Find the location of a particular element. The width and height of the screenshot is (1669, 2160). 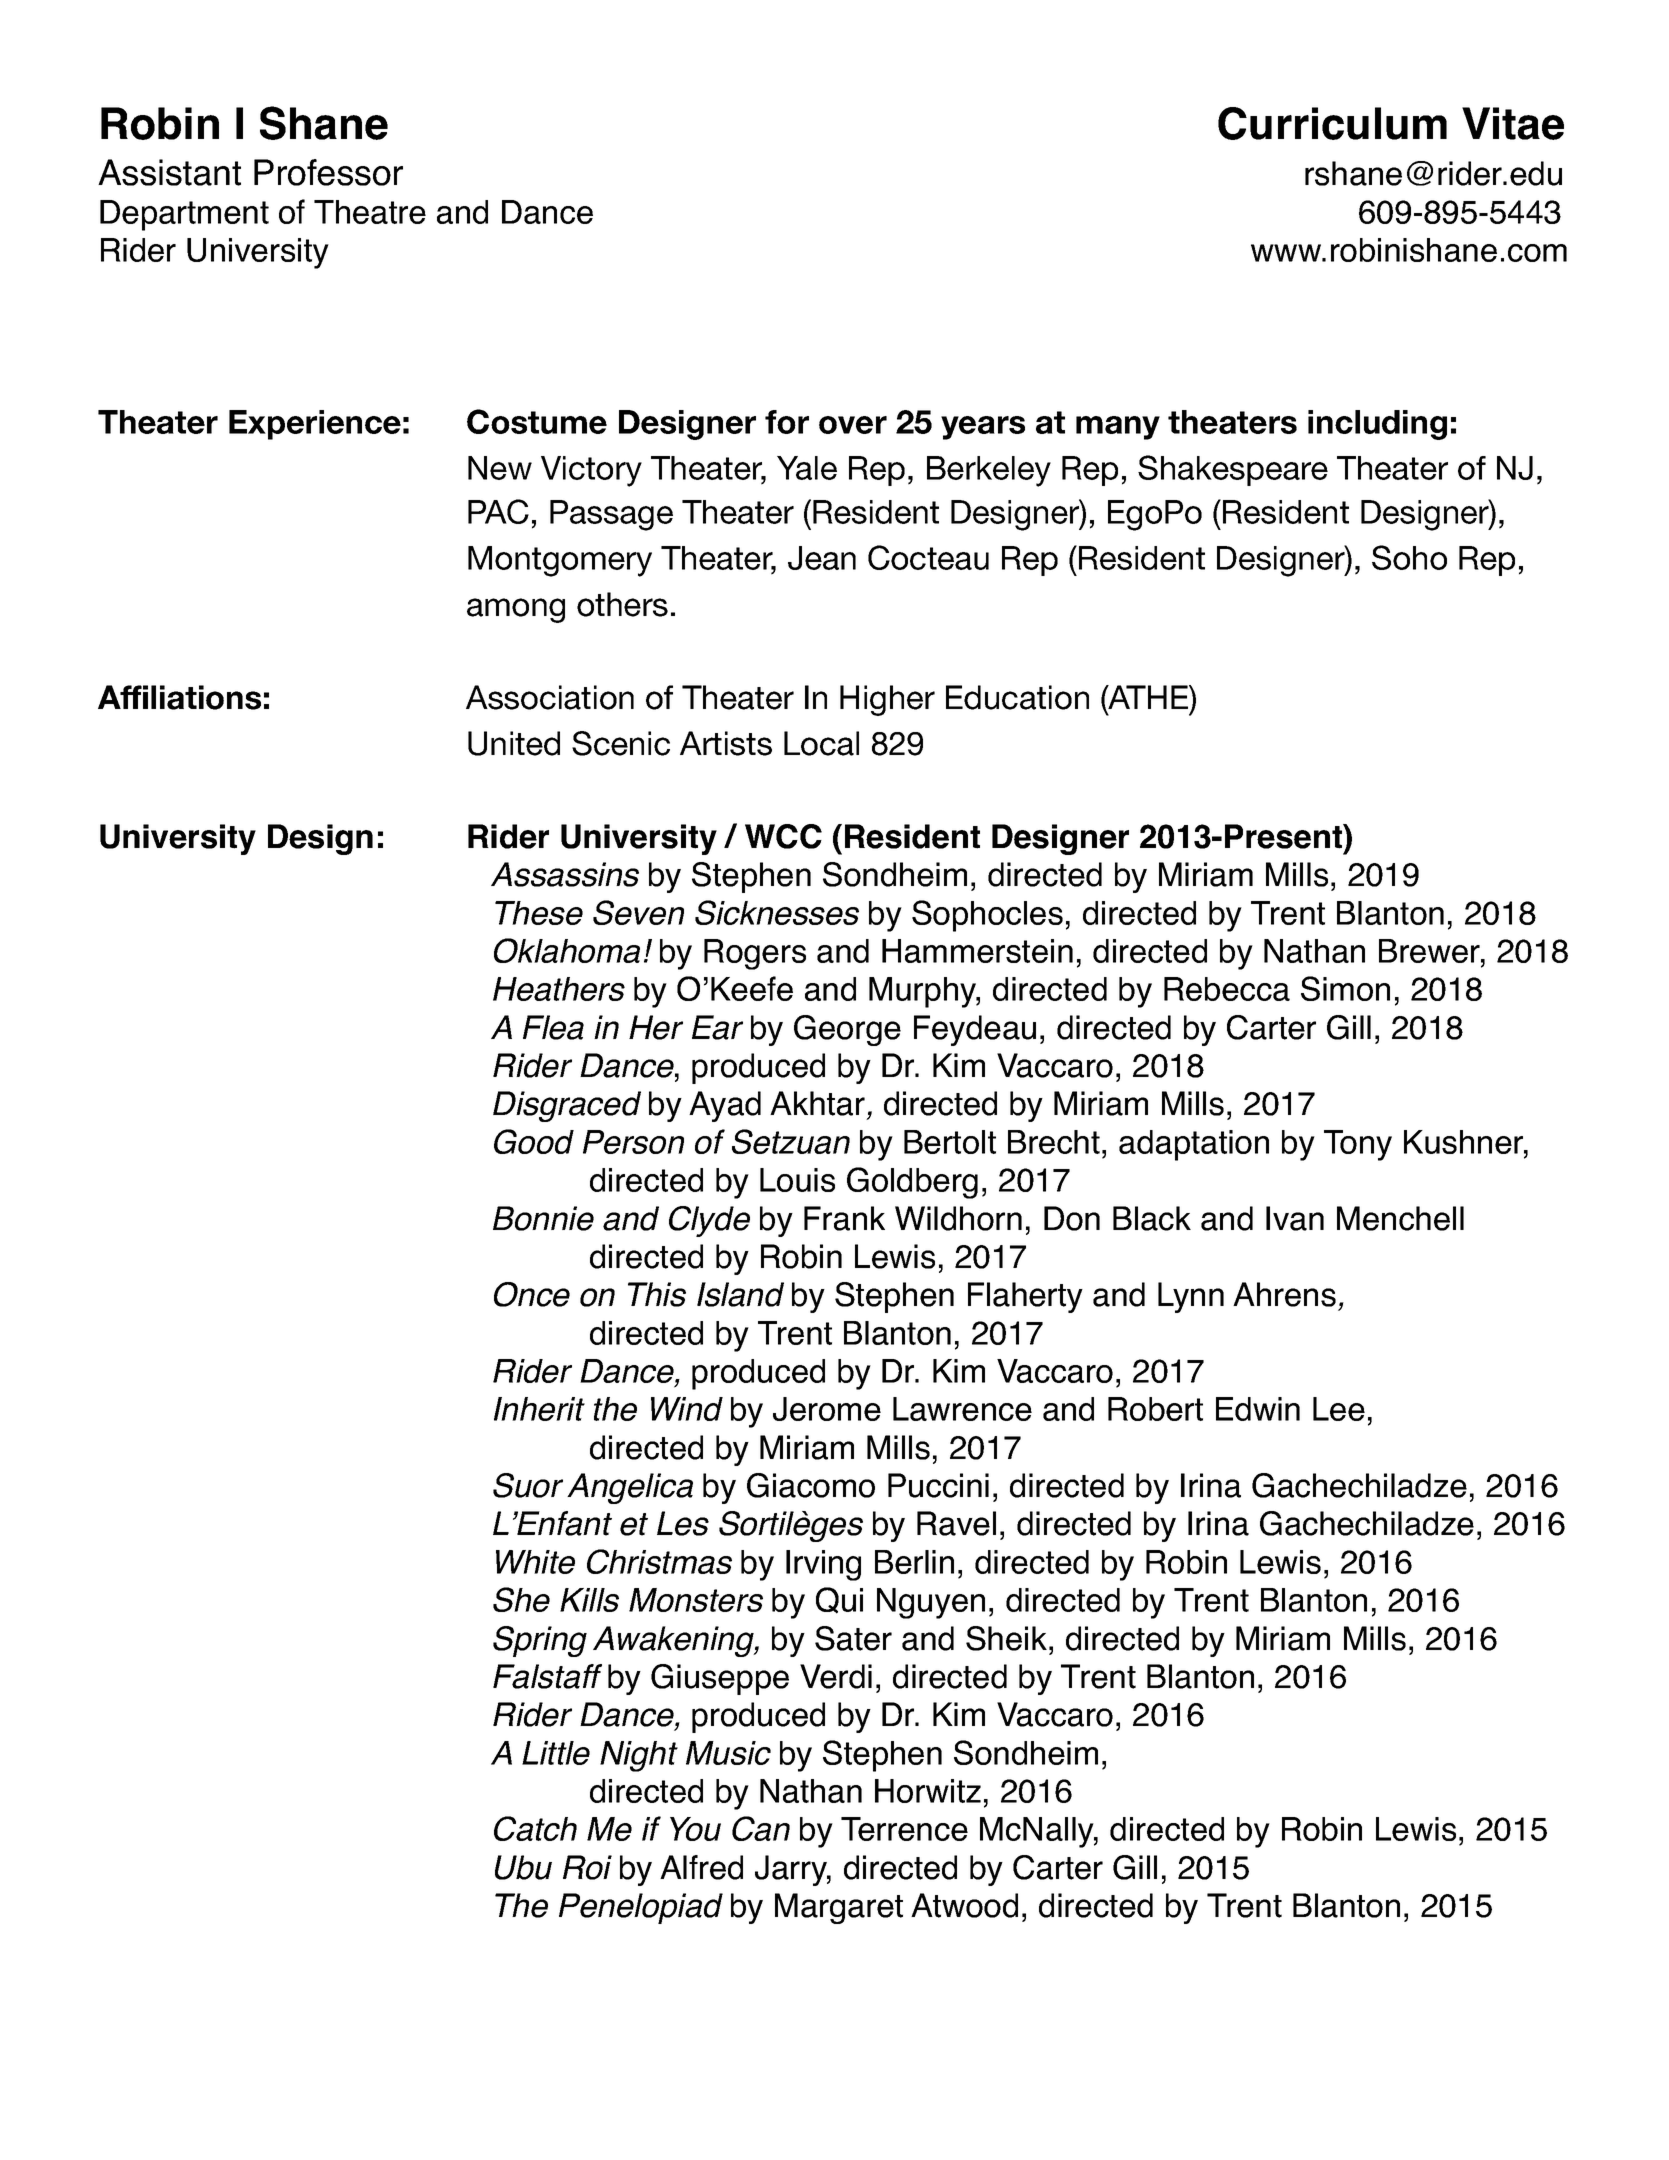

George is located at coordinates (847, 1030).
